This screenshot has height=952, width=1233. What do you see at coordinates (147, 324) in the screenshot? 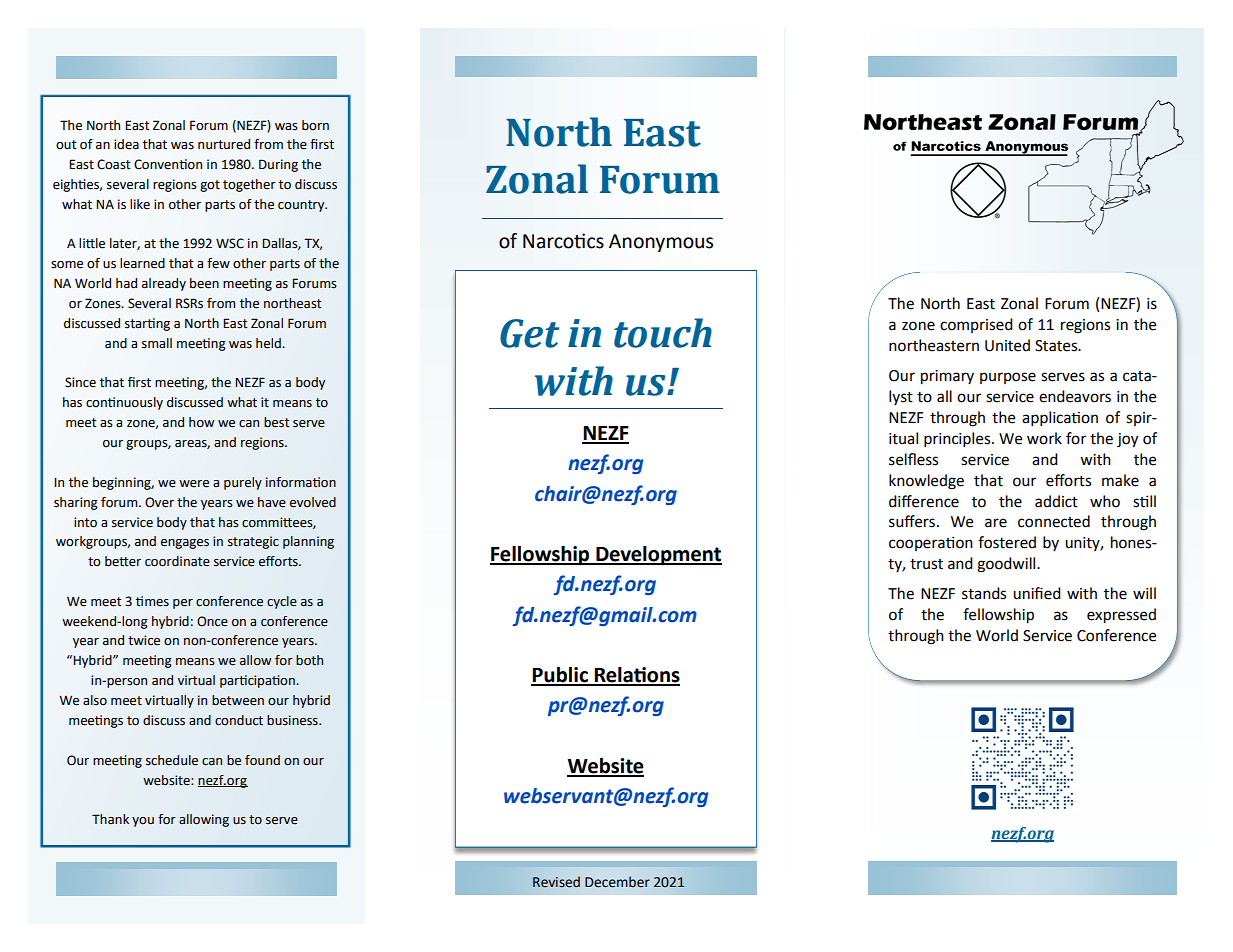
I see `starting` at bounding box center [147, 324].
